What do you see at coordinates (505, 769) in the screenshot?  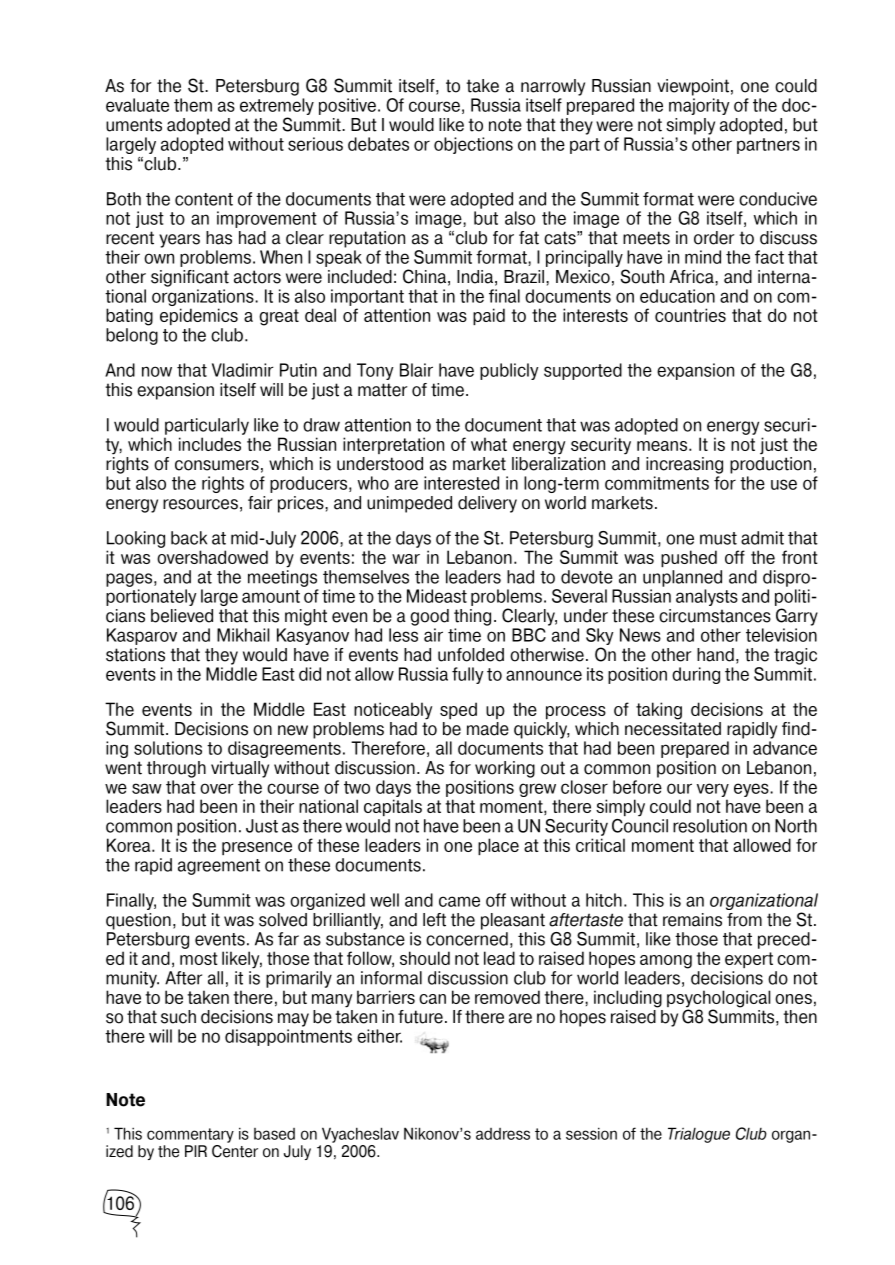 I see `working` at bounding box center [505, 769].
